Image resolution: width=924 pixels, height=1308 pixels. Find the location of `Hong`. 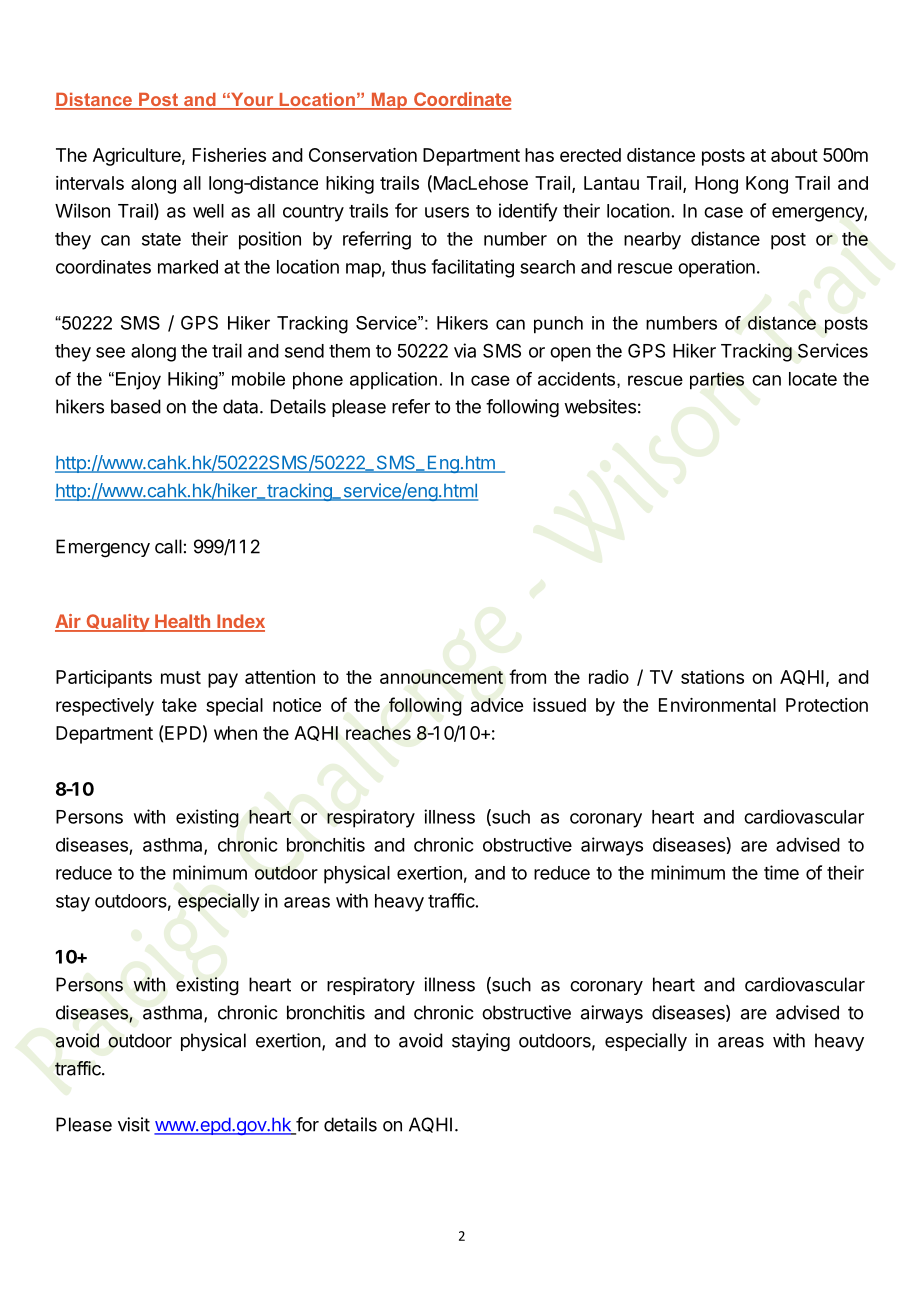

Hong is located at coordinates (716, 185).
